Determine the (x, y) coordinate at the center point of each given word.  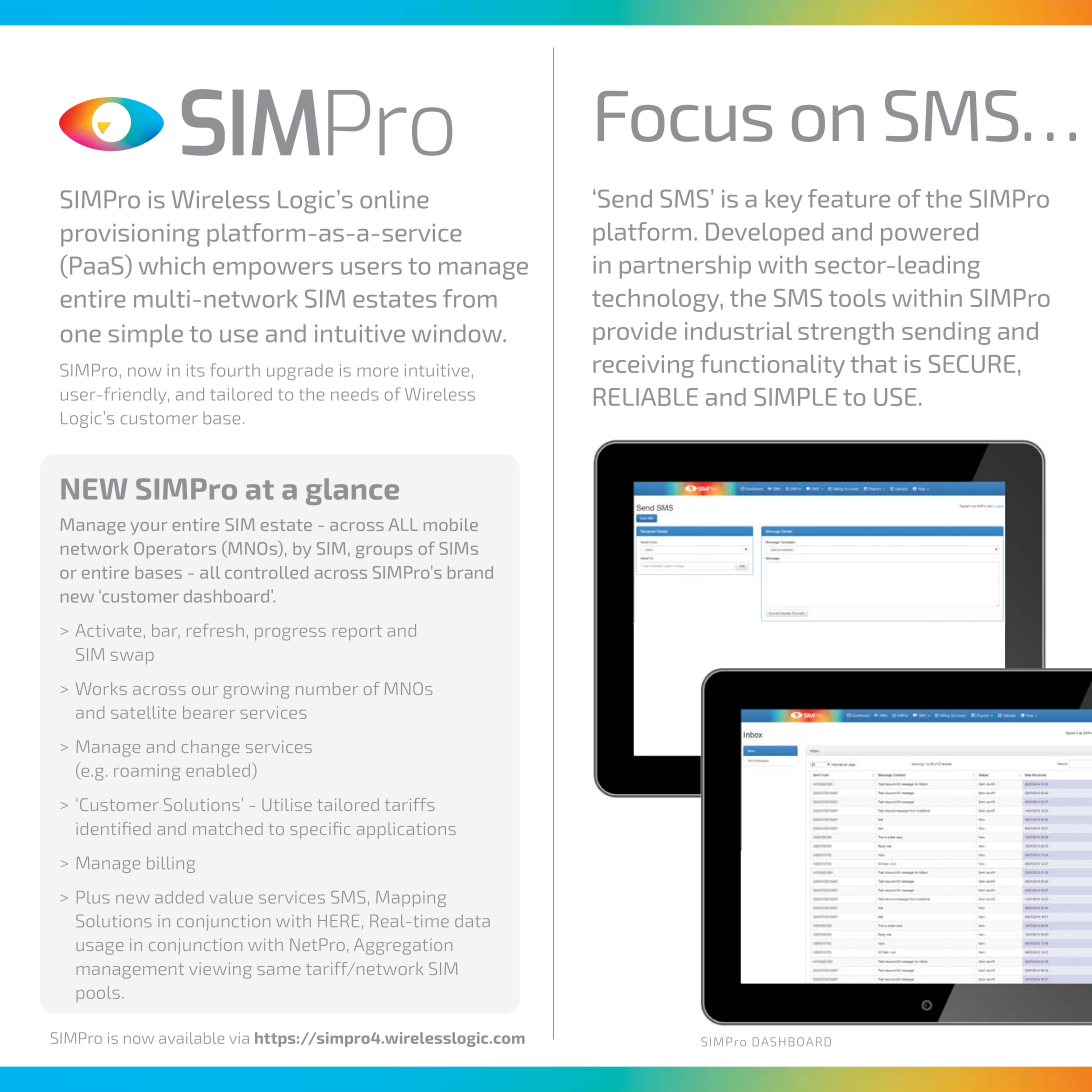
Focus (685, 116)
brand (470, 572)
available (191, 1038)
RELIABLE (646, 397)
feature (849, 198)
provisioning (130, 235)
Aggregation (403, 946)
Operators (175, 550)
